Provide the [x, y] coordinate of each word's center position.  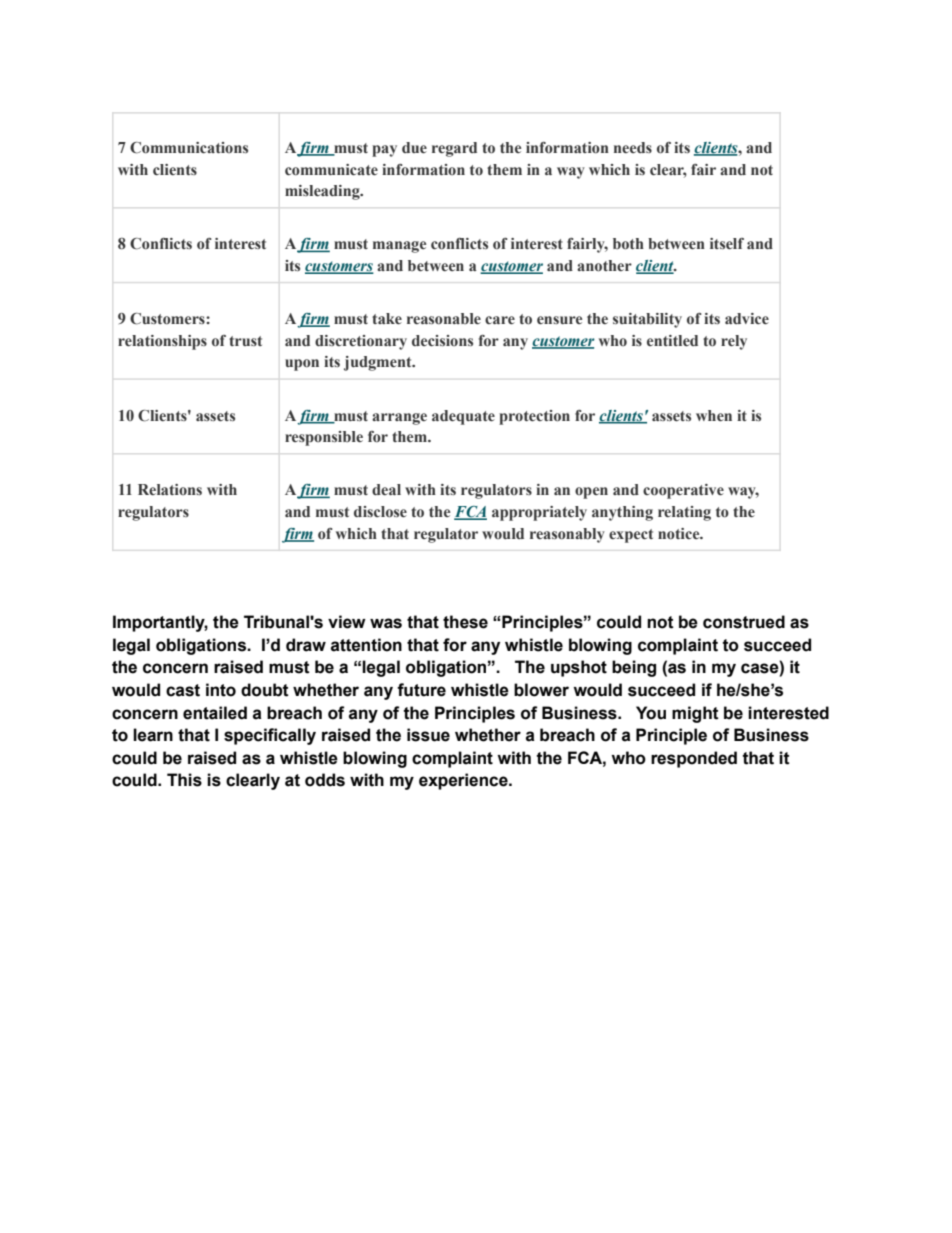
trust [245, 341]
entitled [672, 341]
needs [633, 147]
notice [680, 534]
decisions [442, 340]
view [347, 622]
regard [454, 149]
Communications [189, 148]
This [184, 780]
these [465, 622]
